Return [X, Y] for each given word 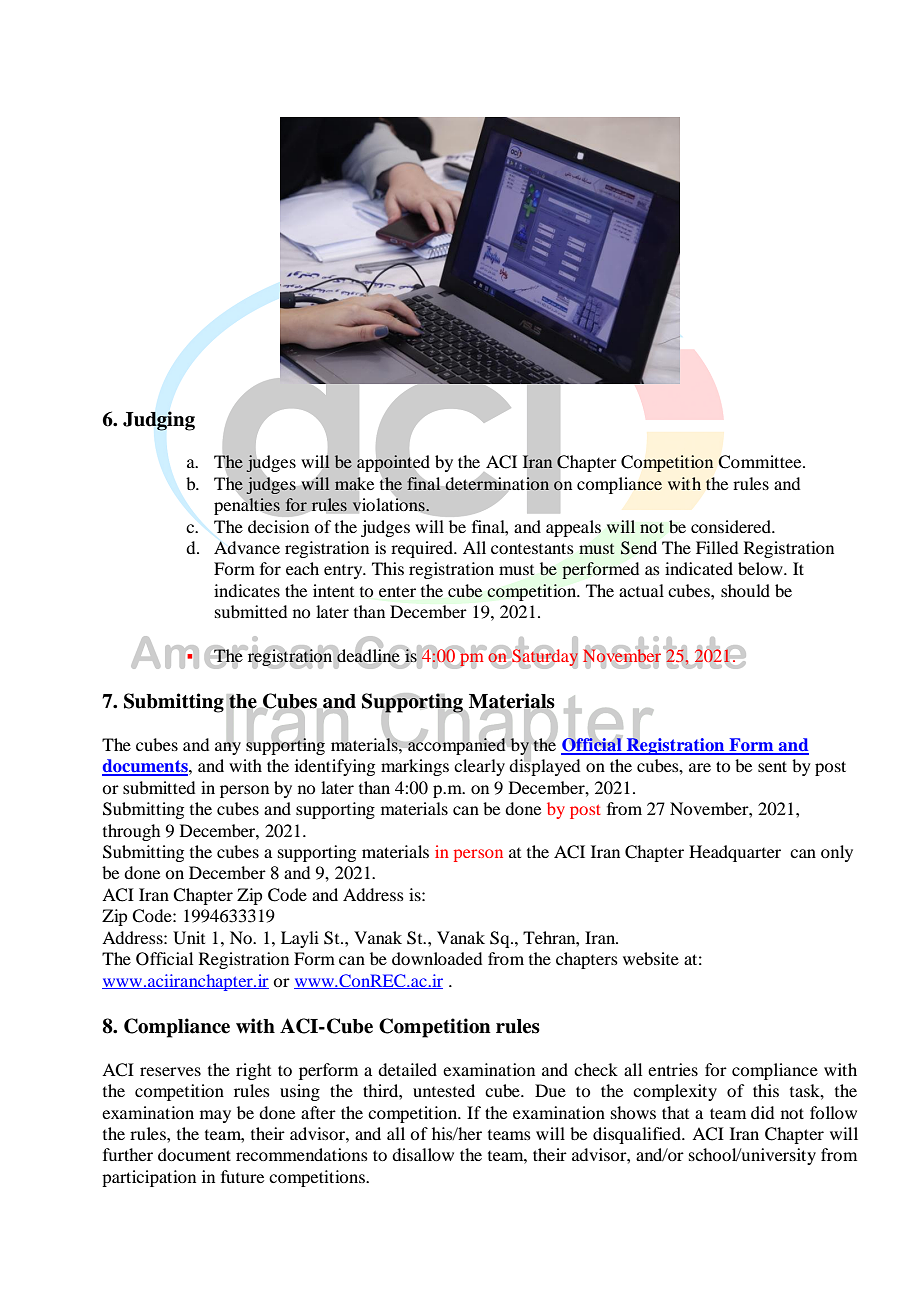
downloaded [437, 958]
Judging [159, 421]
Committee [761, 462]
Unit [189, 938]
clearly [479, 767]
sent [772, 766]
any [228, 747]
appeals [573, 528]
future [242, 1176]
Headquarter [735, 853]
